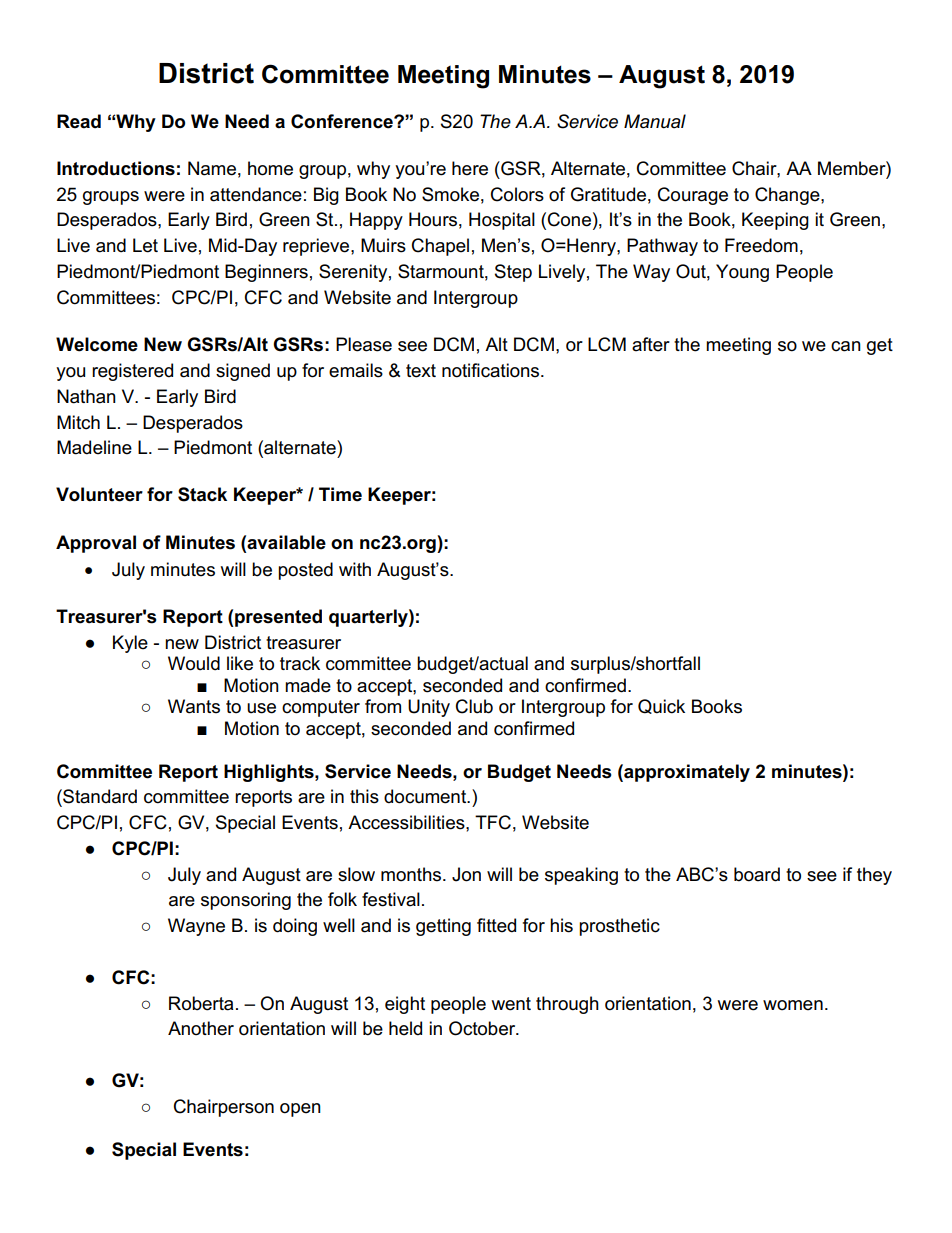 The width and height of the image is (952, 1233). Describe the element at coordinates (201, 1028) in the image. I see `Another` at that location.
